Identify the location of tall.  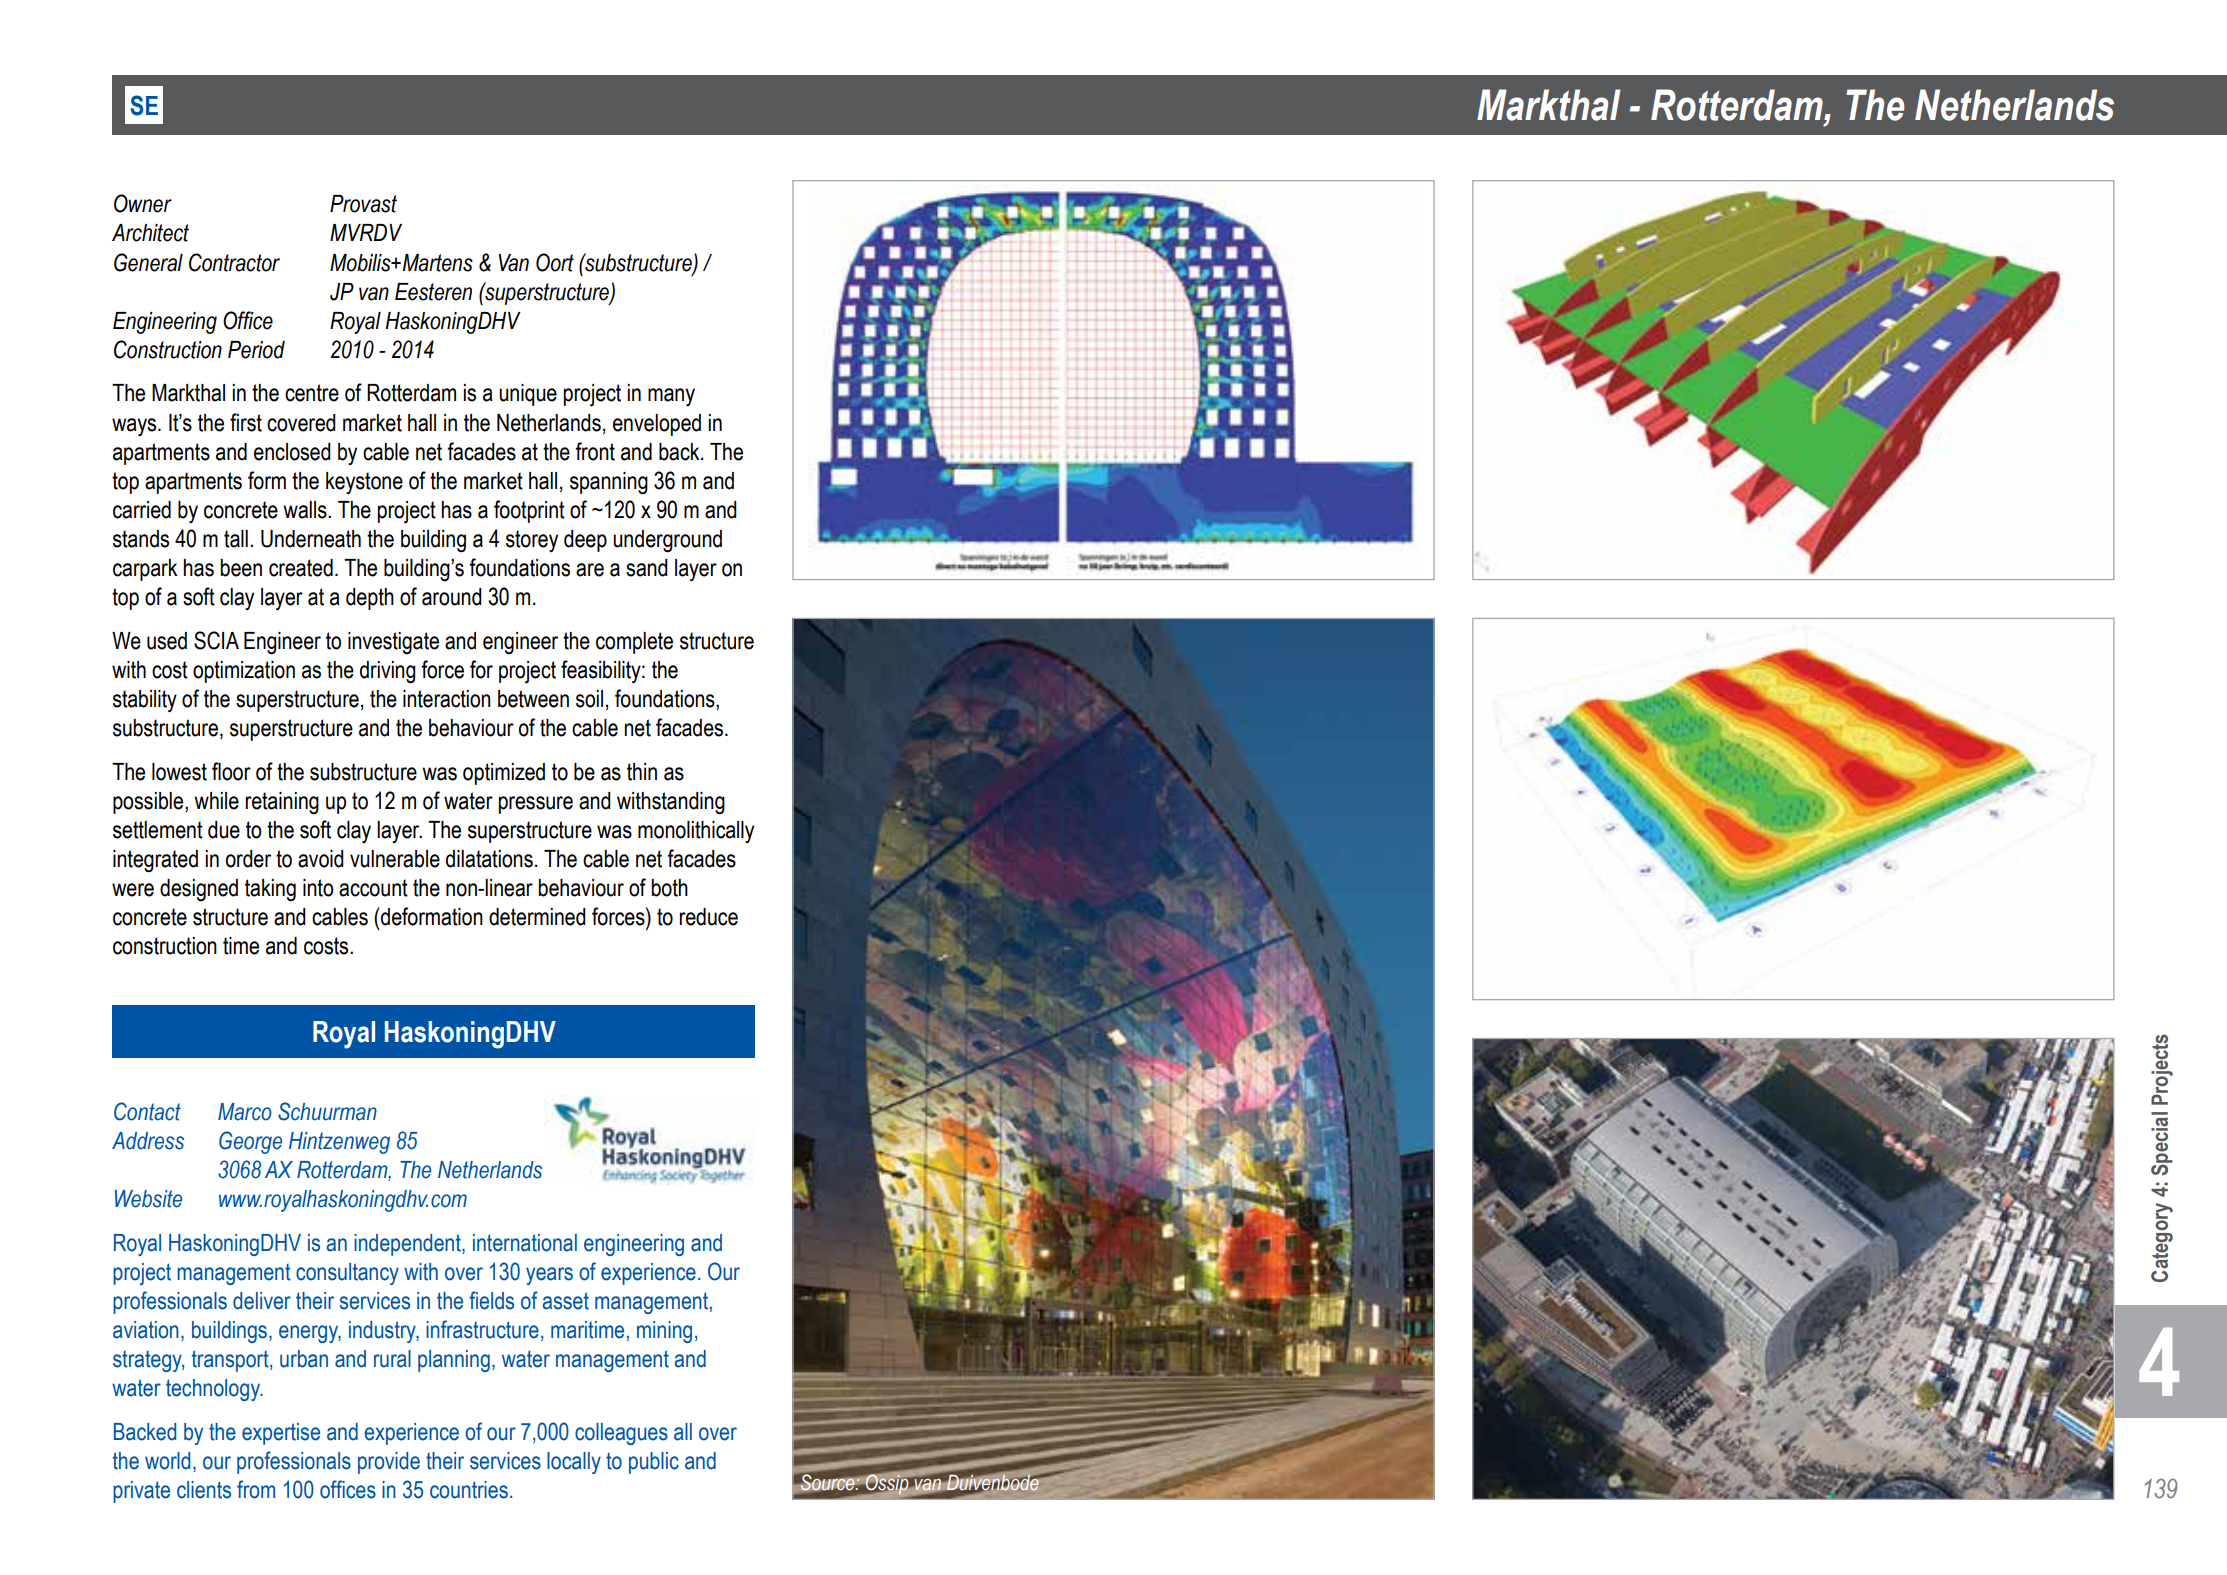
(236, 539).
